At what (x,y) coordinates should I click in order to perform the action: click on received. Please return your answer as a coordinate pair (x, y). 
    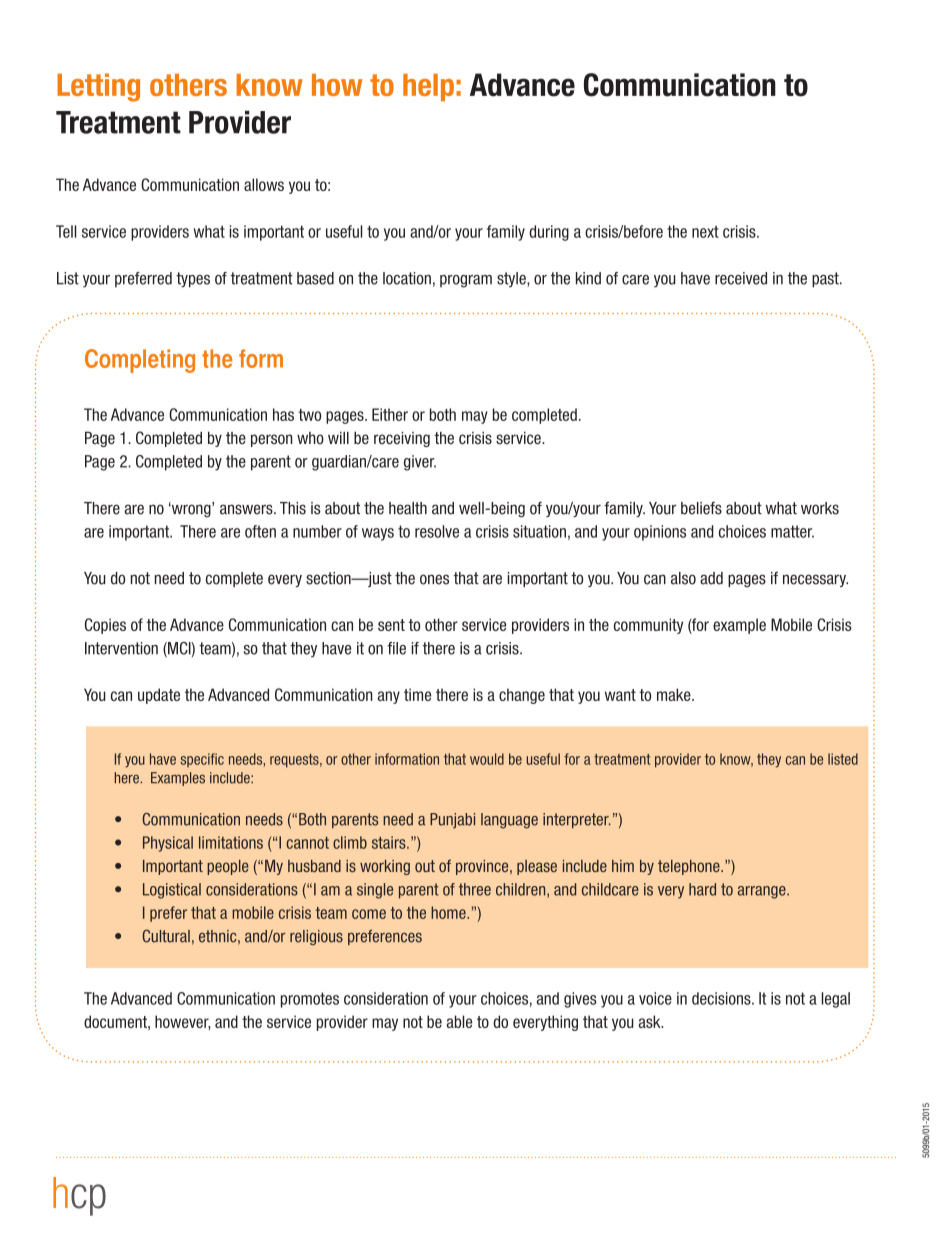
    Looking at the image, I should click on (741, 278).
